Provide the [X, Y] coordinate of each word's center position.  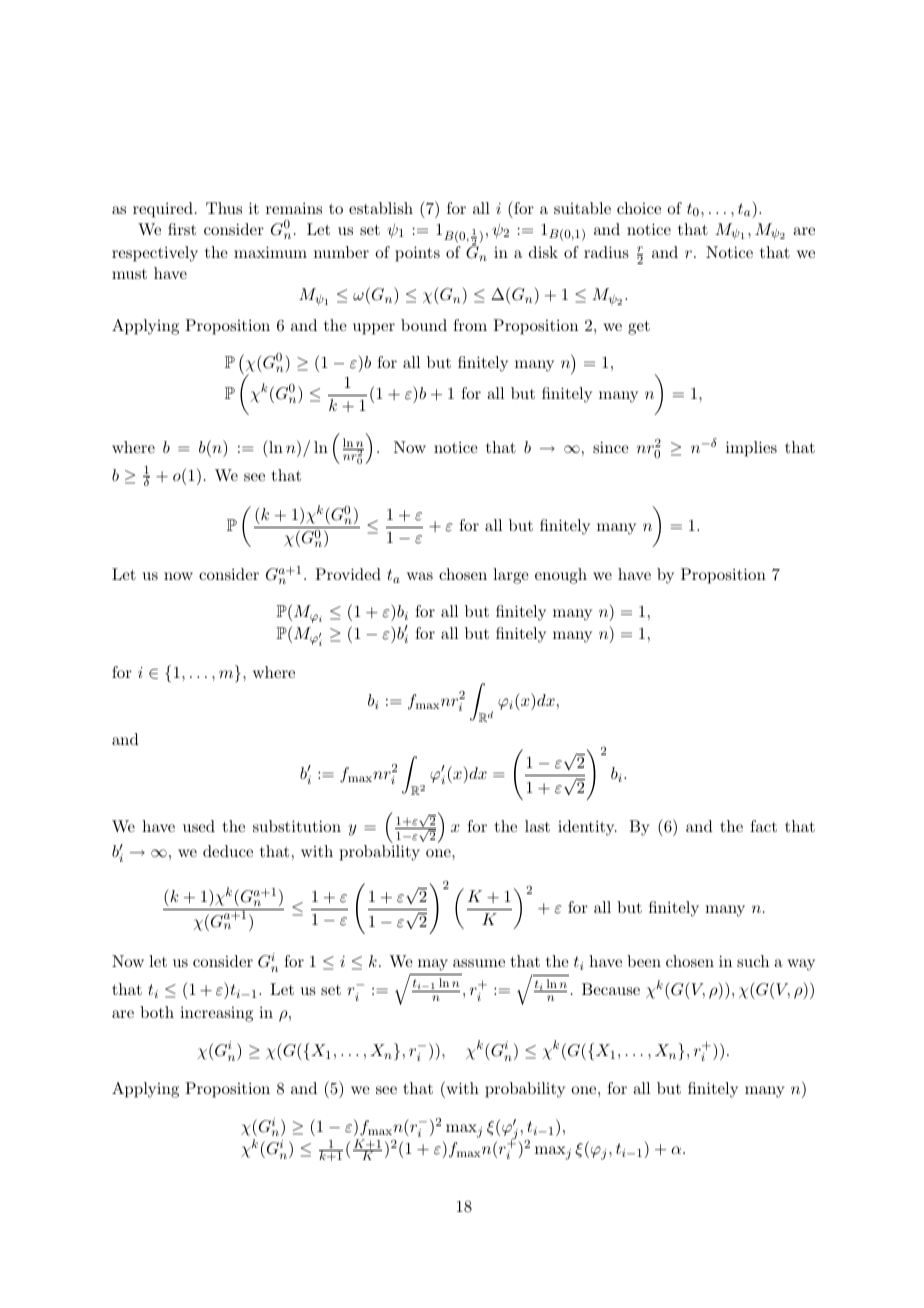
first [182, 229]
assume [479, 963]
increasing [216, 1014]
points [417, 254]
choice [639, 208]
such [753, 961]
